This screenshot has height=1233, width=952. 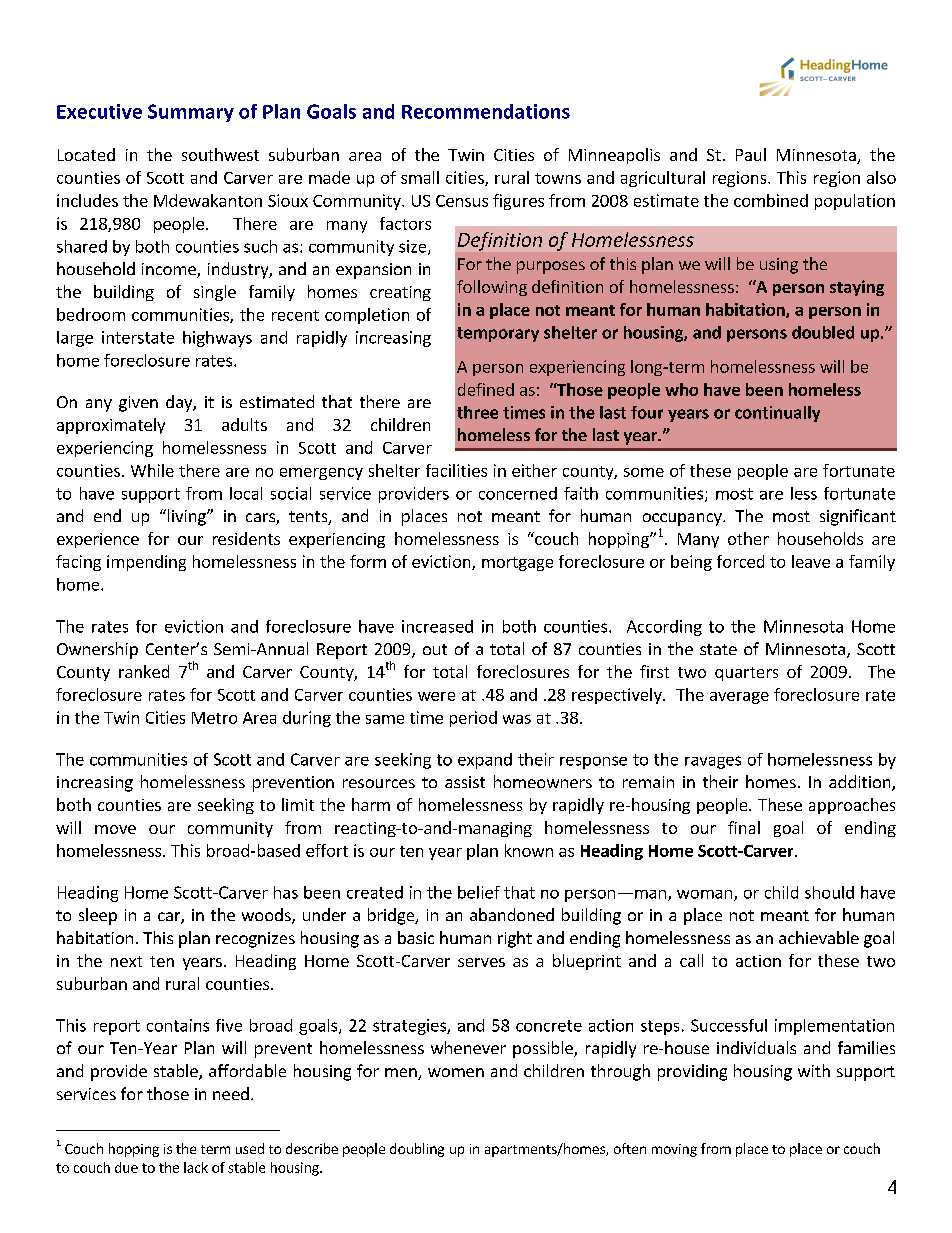 I want to click on continually, so click(x=777, y=414).
